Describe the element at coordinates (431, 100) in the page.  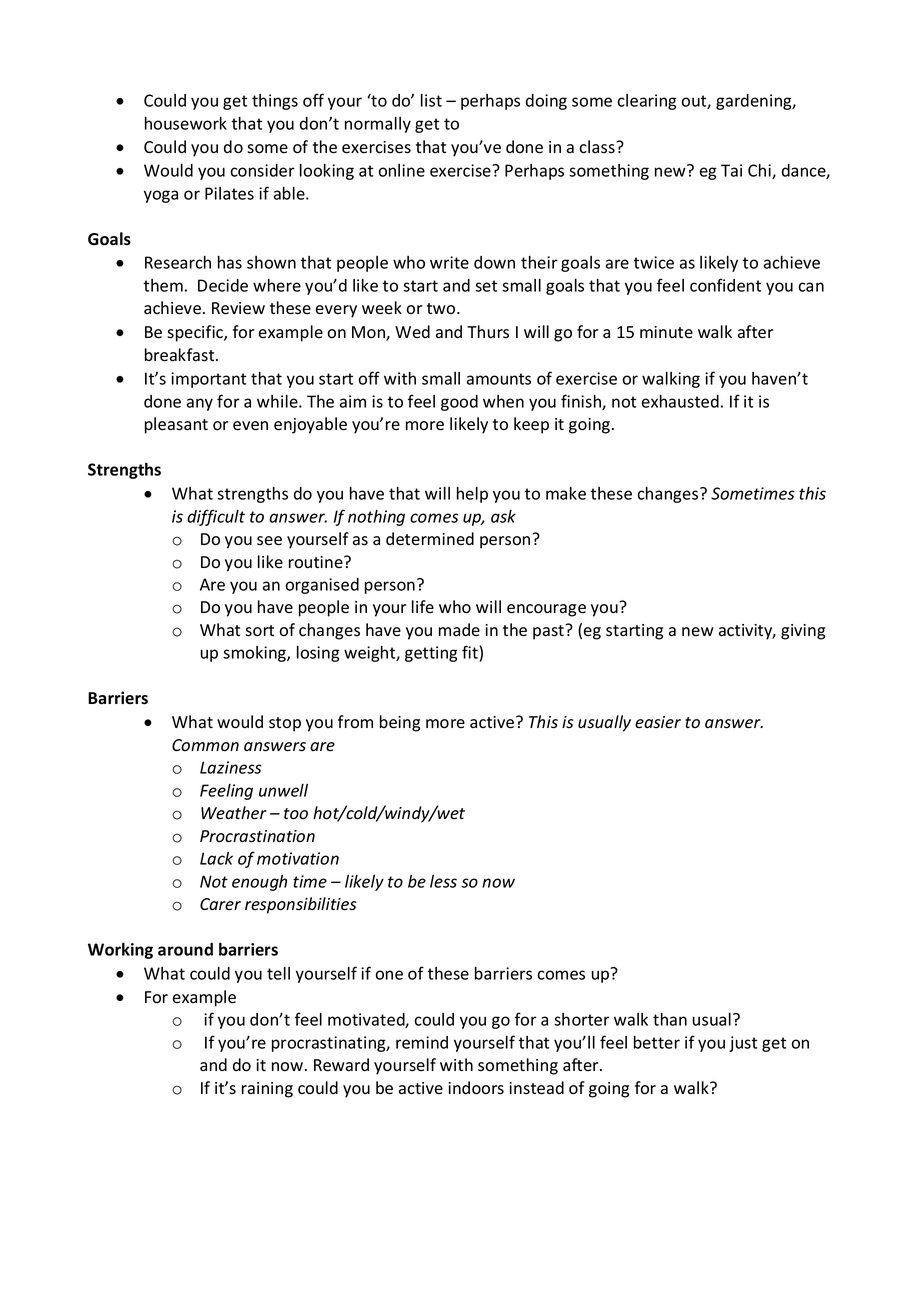
I see `list` at that location.
